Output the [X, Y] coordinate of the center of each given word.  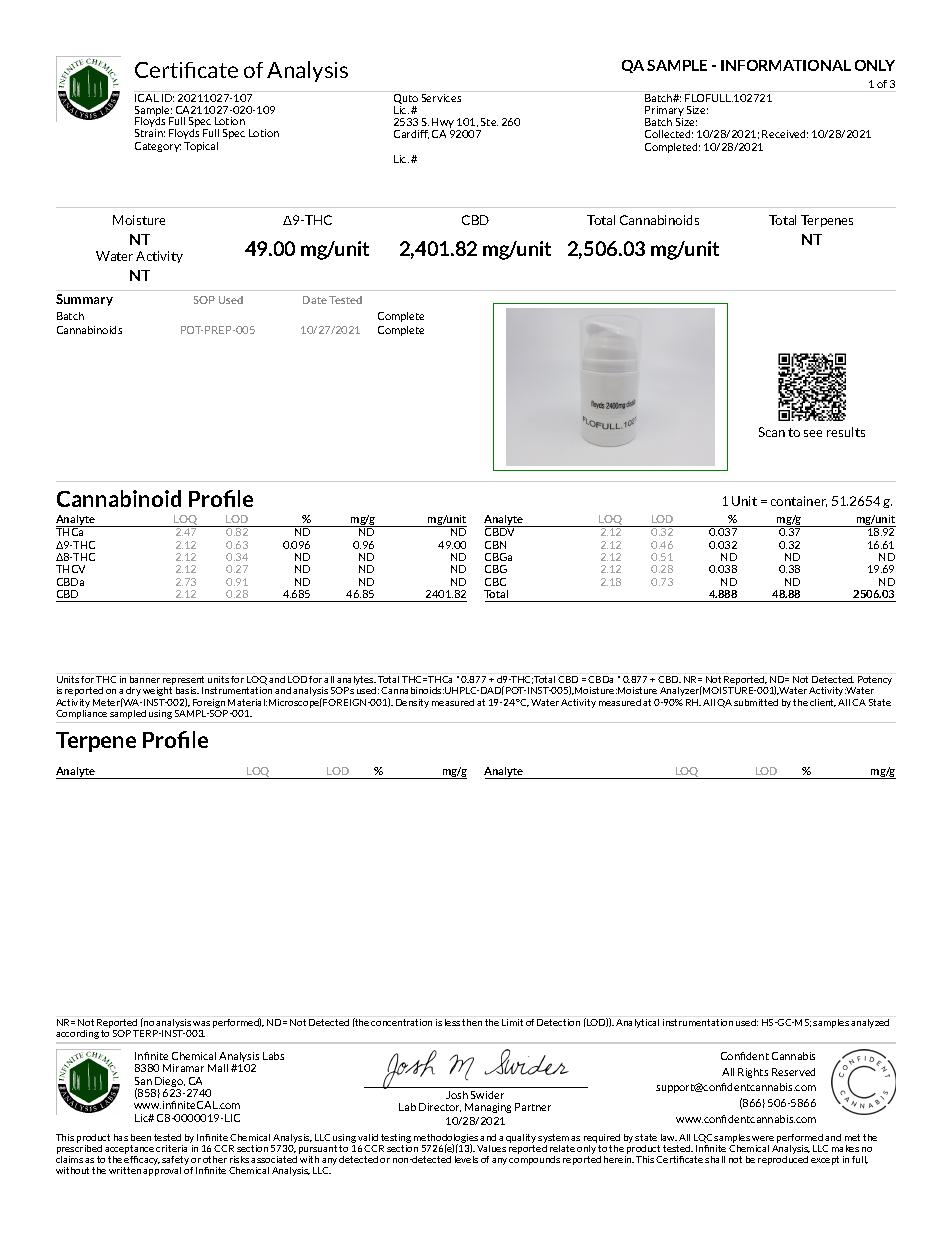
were [763, 1138]
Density [412, 703]
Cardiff [411, 134]
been [141, 1137]
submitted [756, 702]
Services [441, 96]
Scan [772, 432]
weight [157, 691]
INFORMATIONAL [786, 65]
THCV [70, 569]
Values [491, 1148]
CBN [495, 545]
